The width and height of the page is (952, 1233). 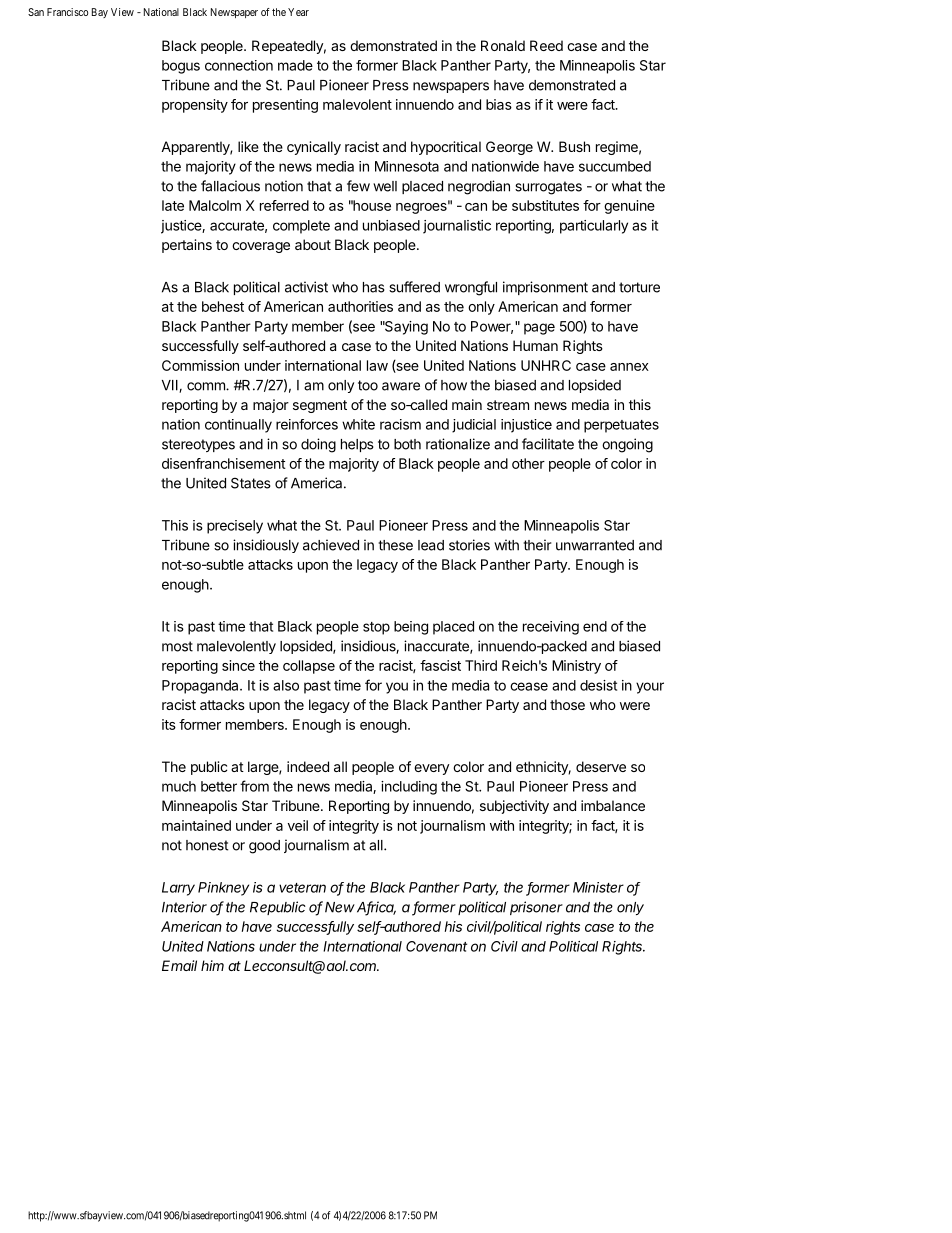 What do you see at coordinates (357, 445) in the page?
I see `helps` at bounding box center [357, 445].
